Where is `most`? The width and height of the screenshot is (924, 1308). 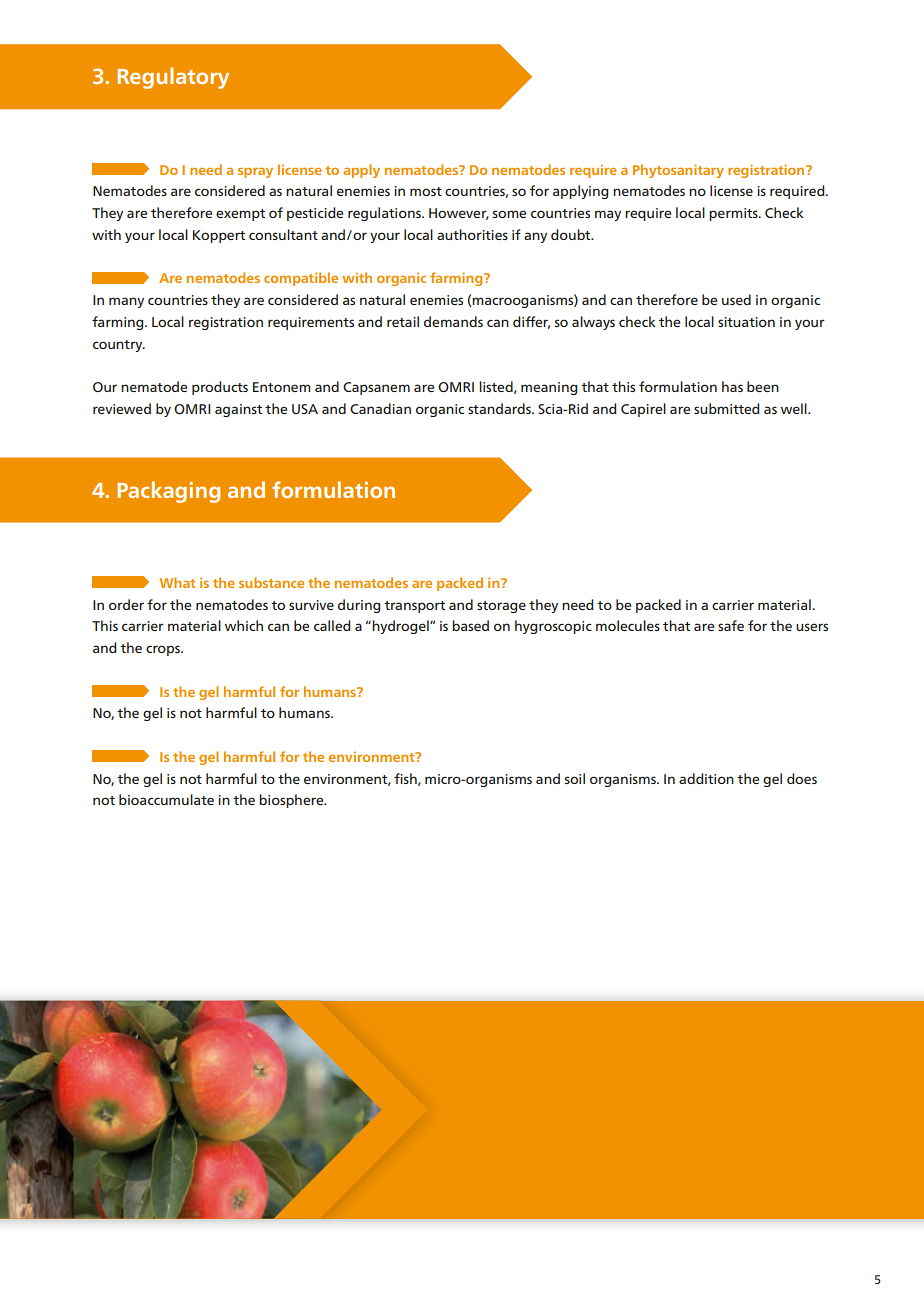
most is located at coordinates (426, 191).
